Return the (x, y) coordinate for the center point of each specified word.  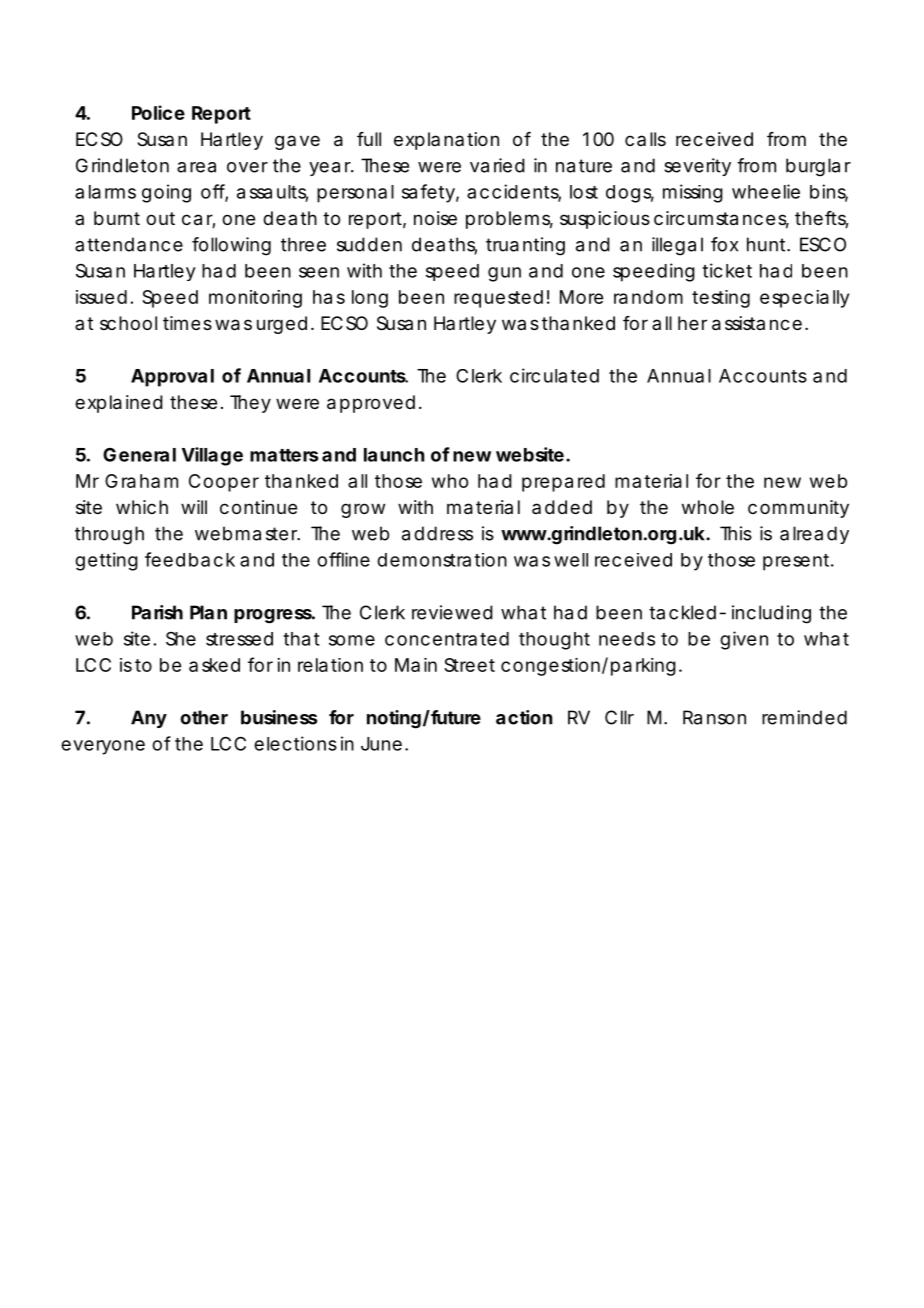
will (194, 507)
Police (158, 112)
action (524, 717)
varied (497, 165)
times (187, 323)
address (437, 533)
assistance (757, 323)
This (736, 533)
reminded (804, 717)
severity (697, 167)
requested (498, 299)
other (204, 717)
